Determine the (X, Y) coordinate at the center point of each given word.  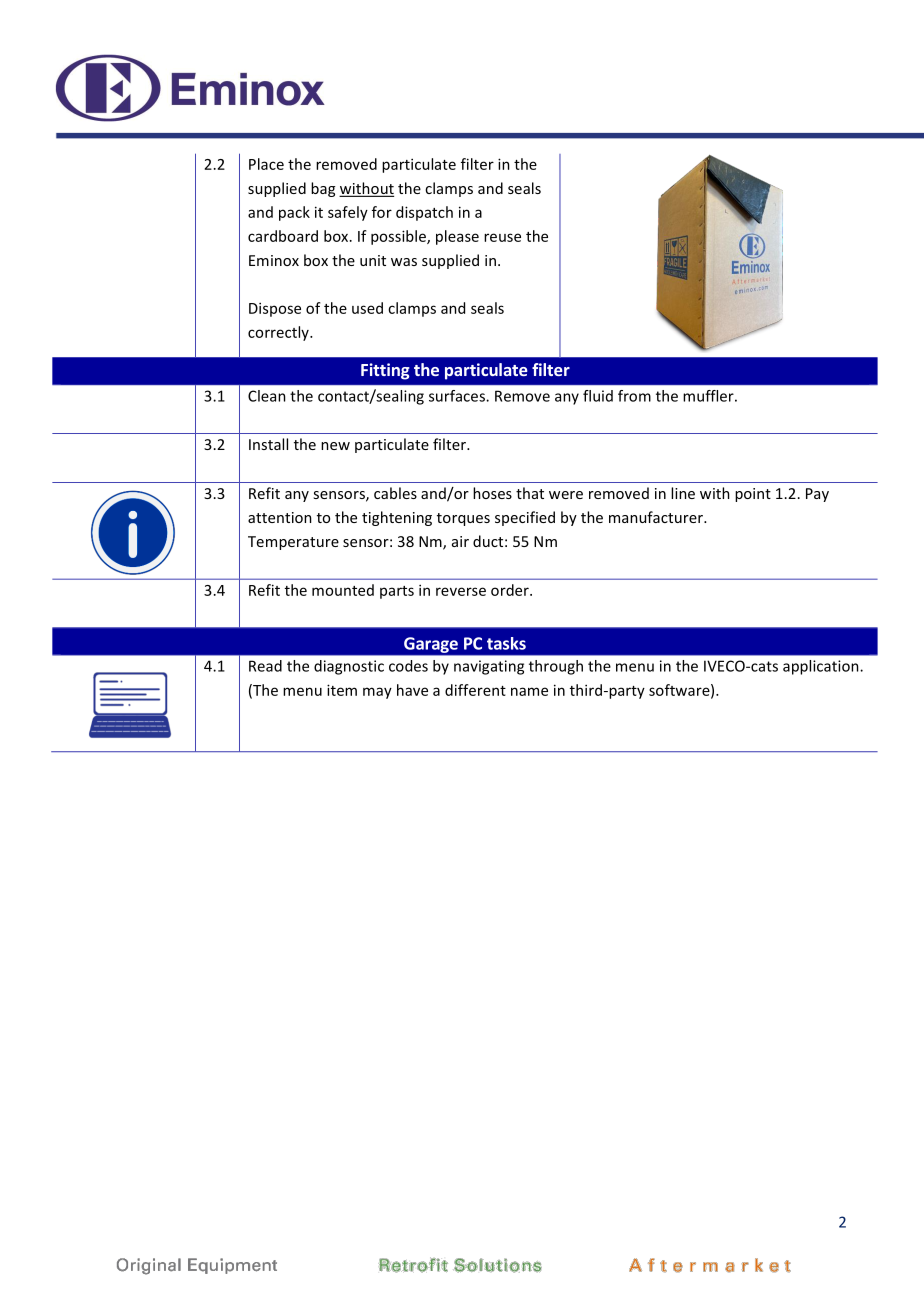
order (511, 590)
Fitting (385, 371)
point (753, 495)
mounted (343, 590)
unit (373, 260)
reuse (502, 237)
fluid (598, 396)
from (634, 396)
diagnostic (349, 667)
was (404, 262)
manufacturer (657, 517)
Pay (817, 495)
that (530, 493)
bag (323, 189)
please (457, 237)
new (335, 446)
